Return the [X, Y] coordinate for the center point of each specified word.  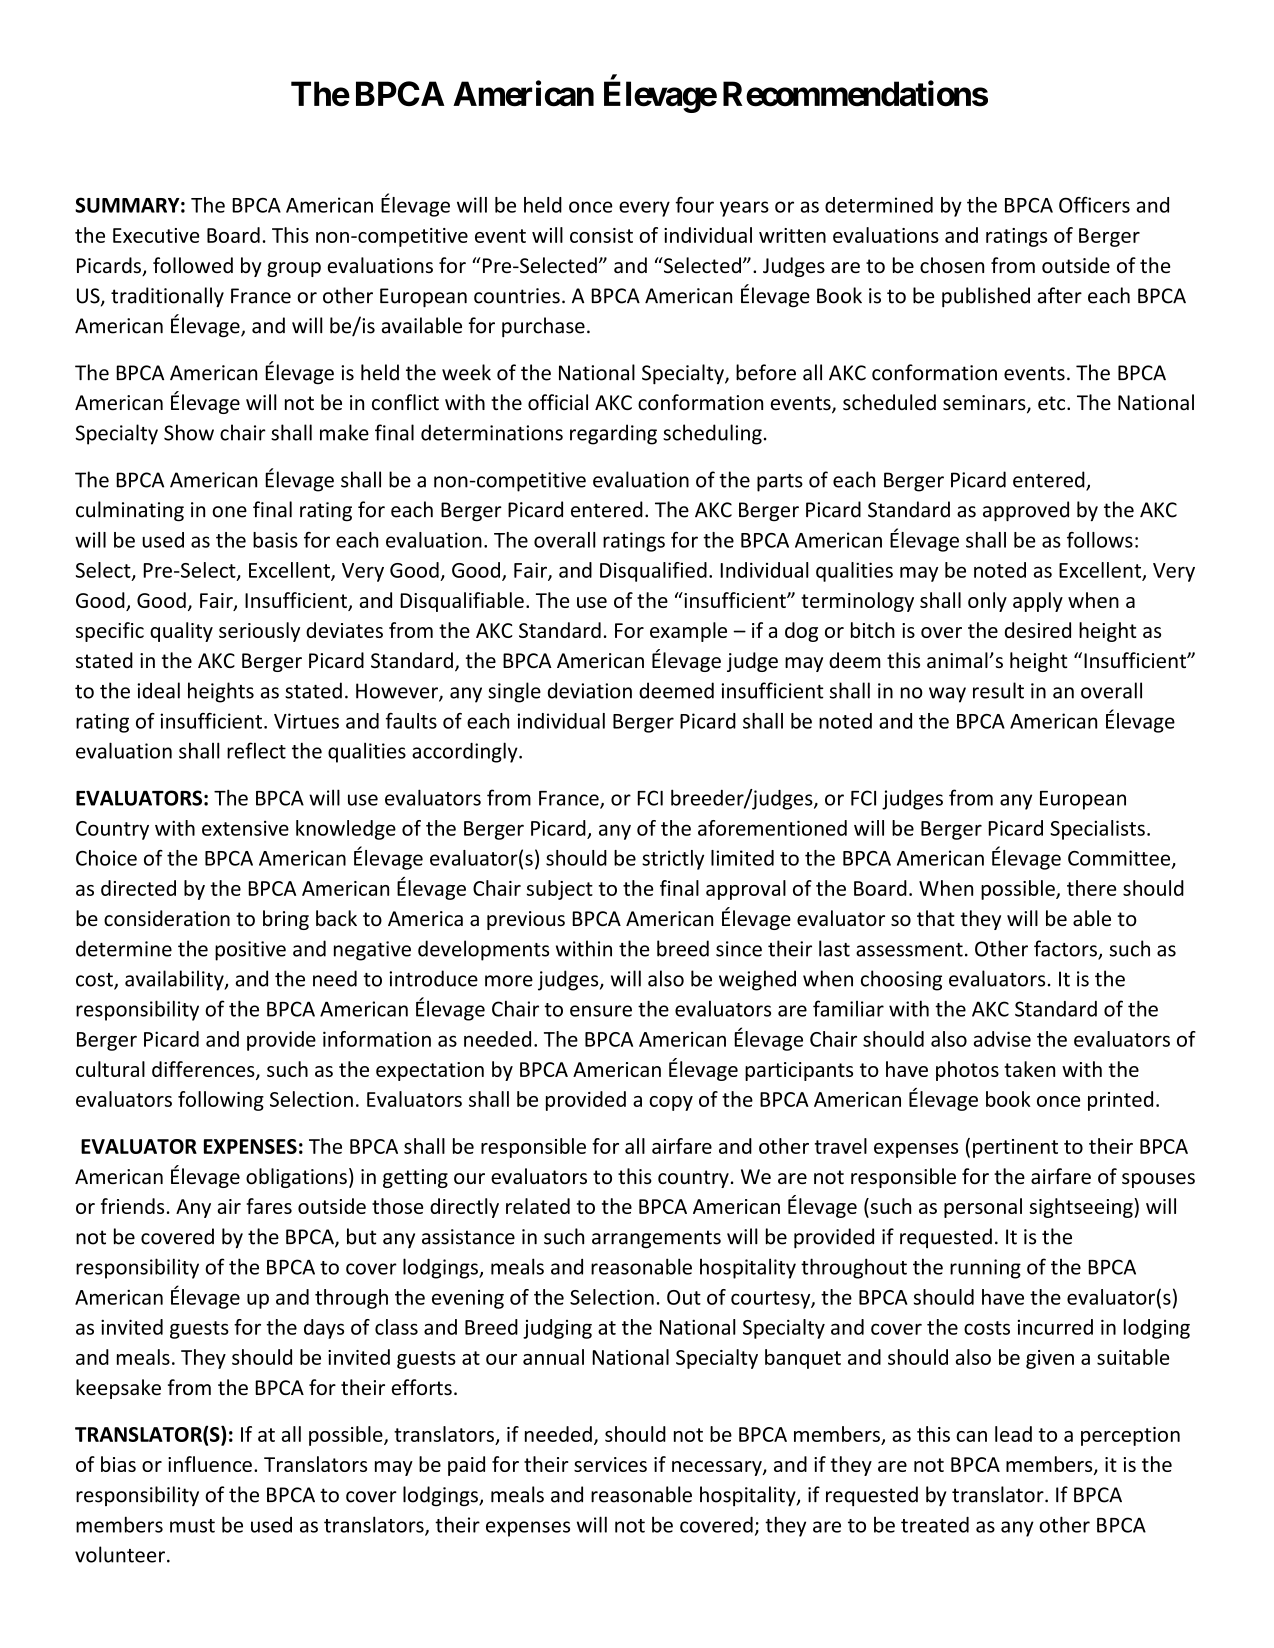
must [192, 1526]
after [1060, 295]
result [998, 690]
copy [671, 1103]
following [221, 1101]
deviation [590, 690]
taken [1029, 1069]
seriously [259, 632]
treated [935, 1525]
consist [601, 235]
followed [193, 265]
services [610, 1464]
